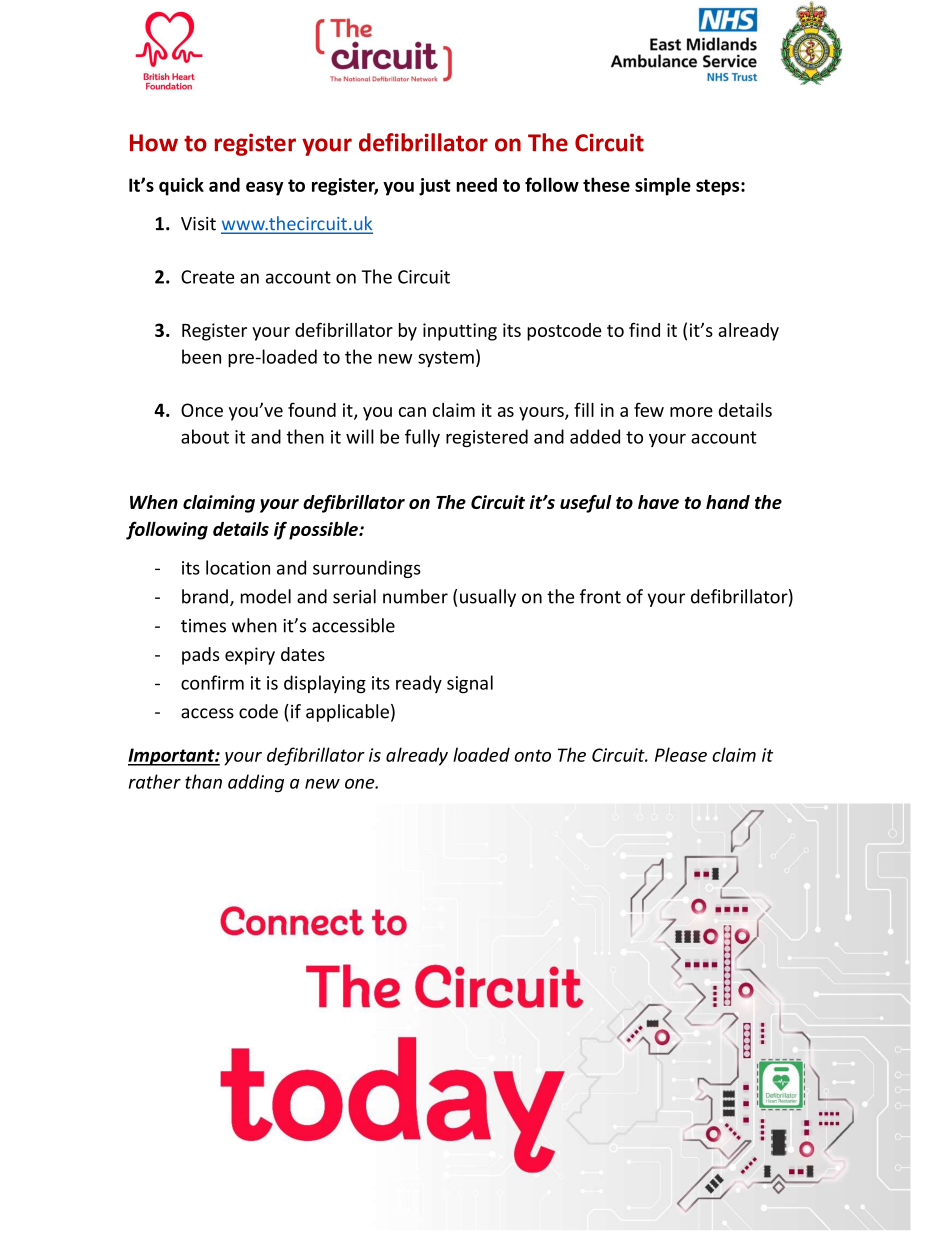 This screenshot has height=1233, width=952. What do you see at coordinates (203, 781) in the screenshot?
I see `than` at bounding box center [203, 781].
